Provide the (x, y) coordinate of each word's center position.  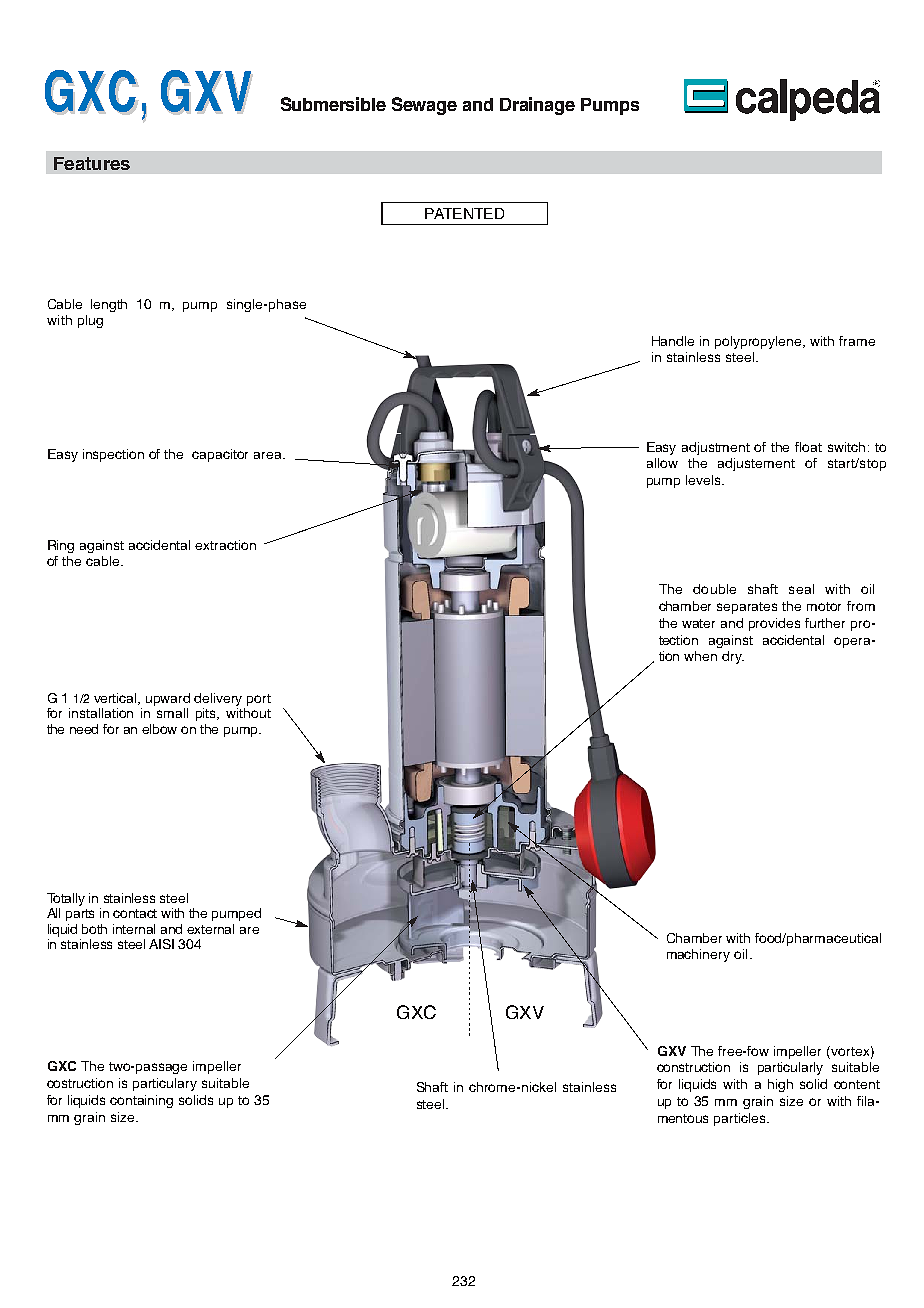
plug (90, 321)
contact (135, 913)
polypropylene (759, 342)
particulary (165, 1084)
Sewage (424, 106)
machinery (698, 955)
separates (747, 608)
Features (92, 163)
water (698, 623)
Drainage (537, 106)
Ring (61, 546)
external (210, 929)
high (780, 1085)
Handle (673, 341)
